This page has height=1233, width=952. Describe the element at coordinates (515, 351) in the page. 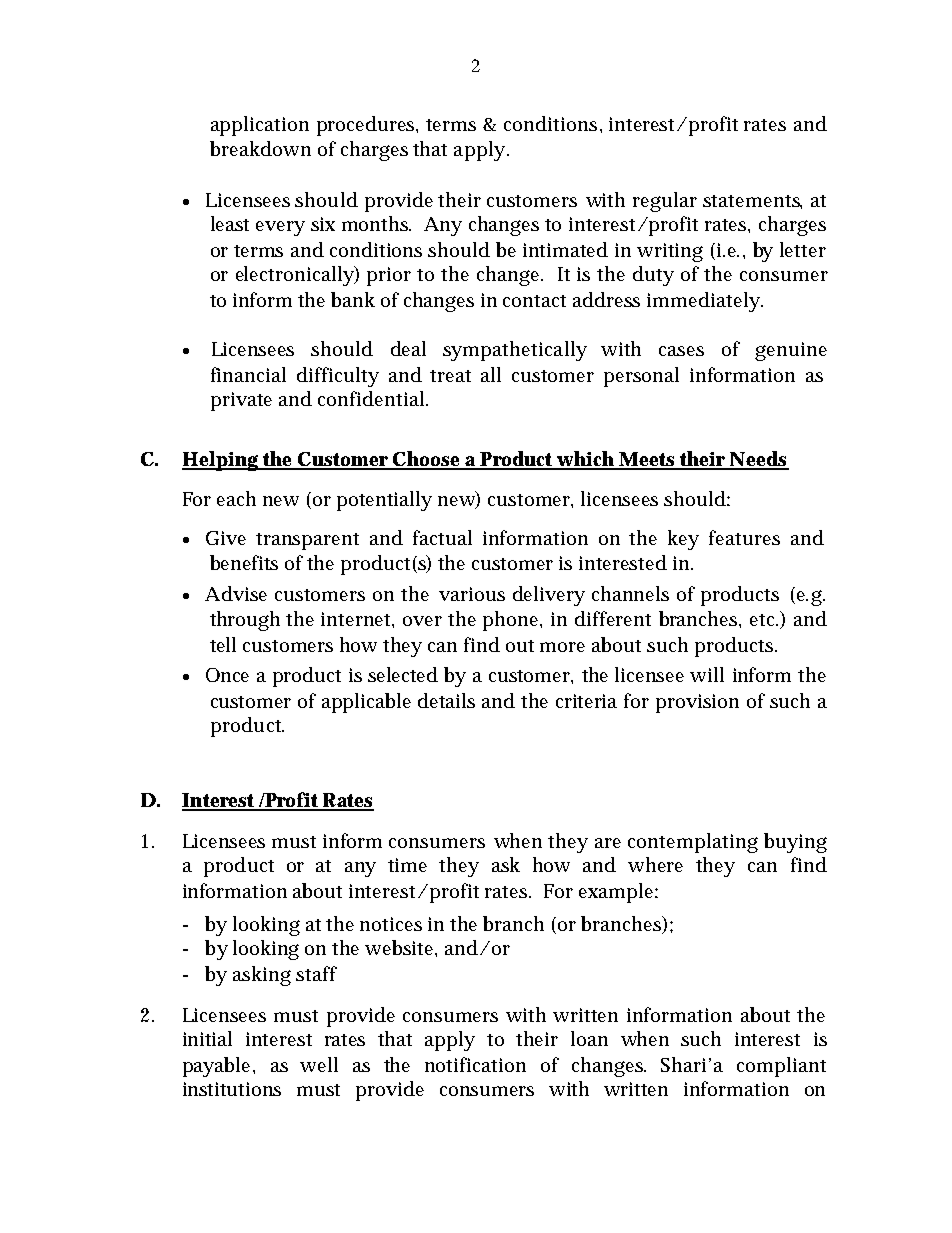

I see `sympathetically` at that location.
